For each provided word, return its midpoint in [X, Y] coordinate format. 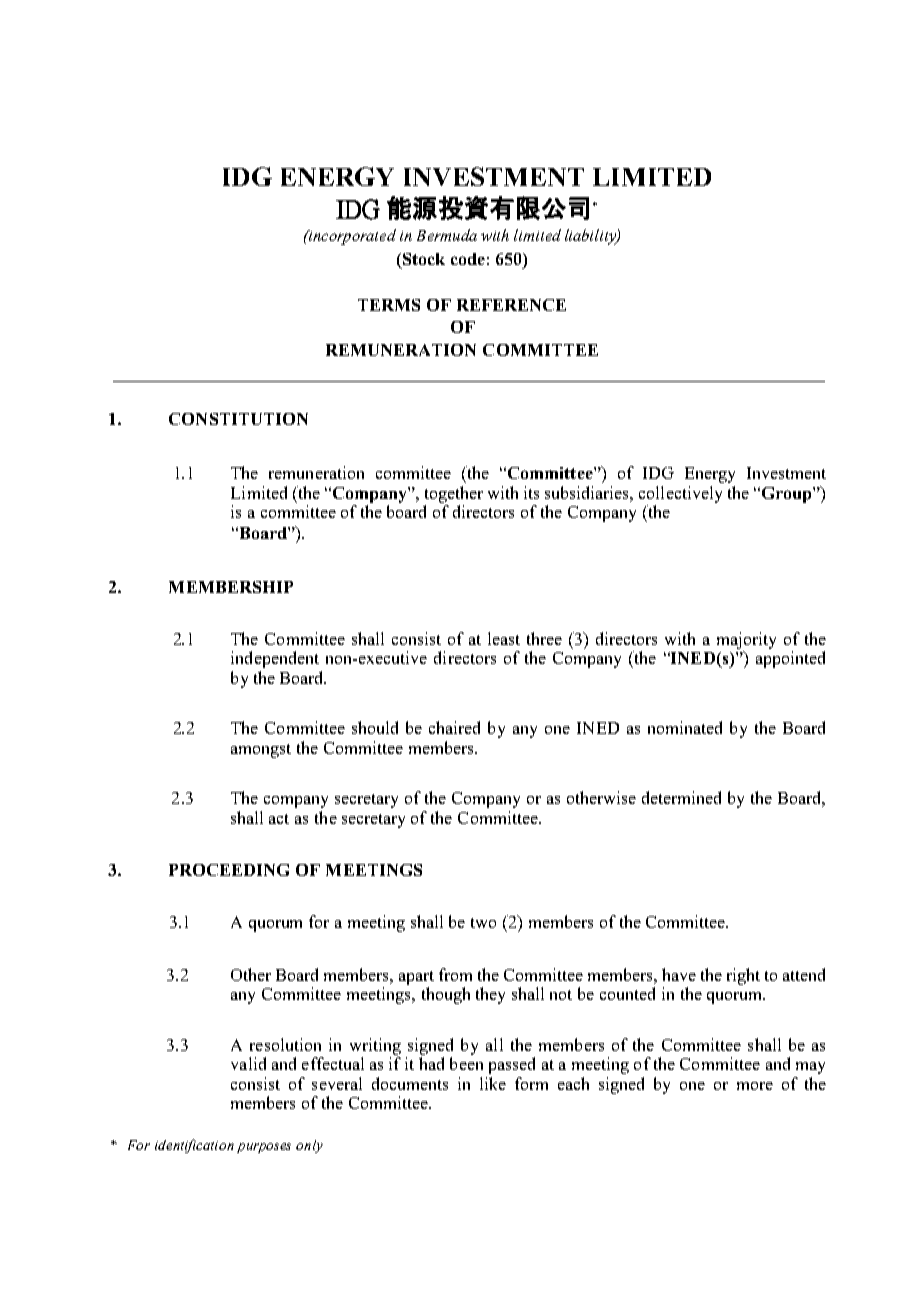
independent [275, 659]
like [493, 1083]
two [483, 923]
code [468, 259]
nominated [685, 727]
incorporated [351, 237]
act [279, 819]
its [531, 492]
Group [786, 495]
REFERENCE [511, 305]
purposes [264, 1148]
